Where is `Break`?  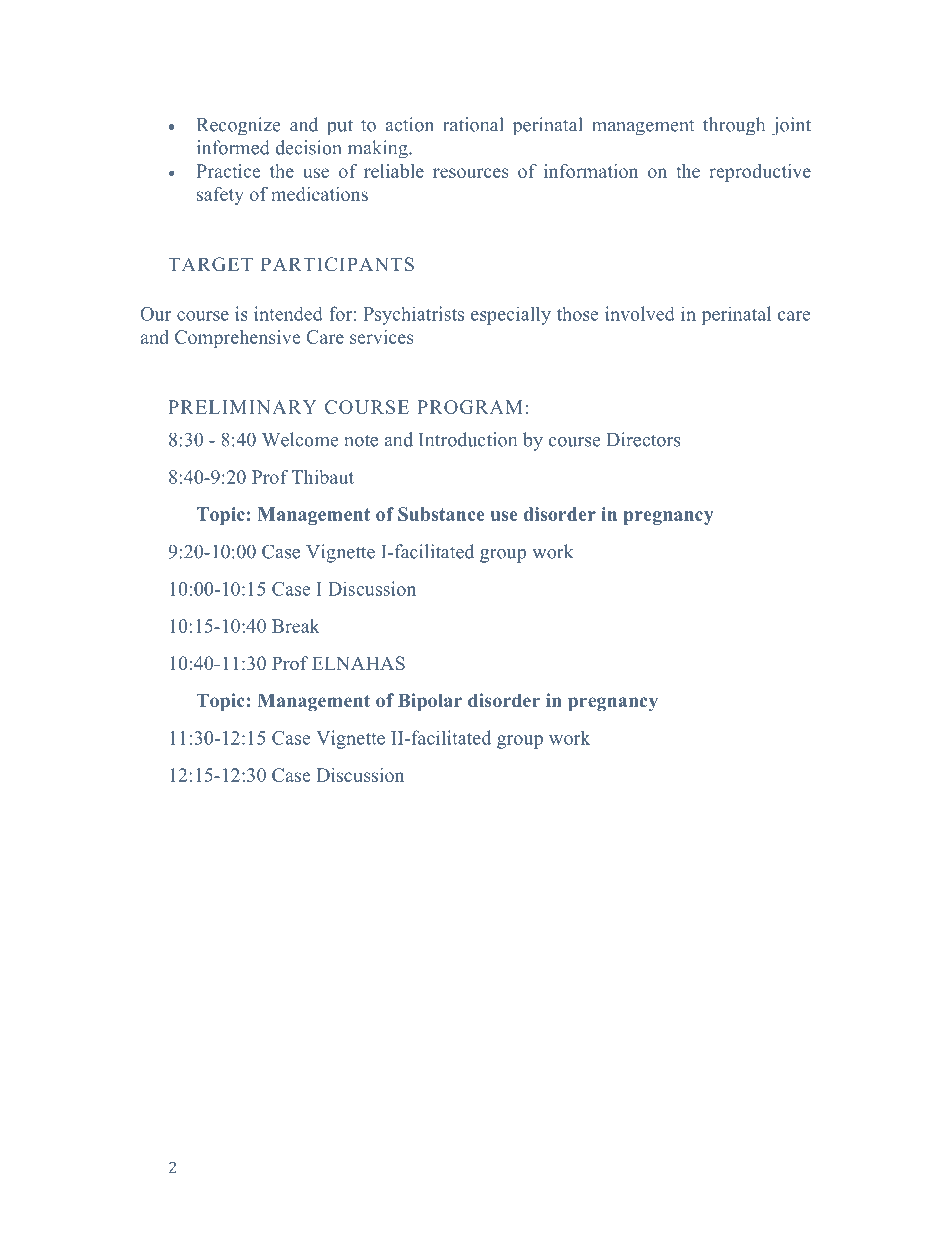
Break is located at coordinates (296, 626).
